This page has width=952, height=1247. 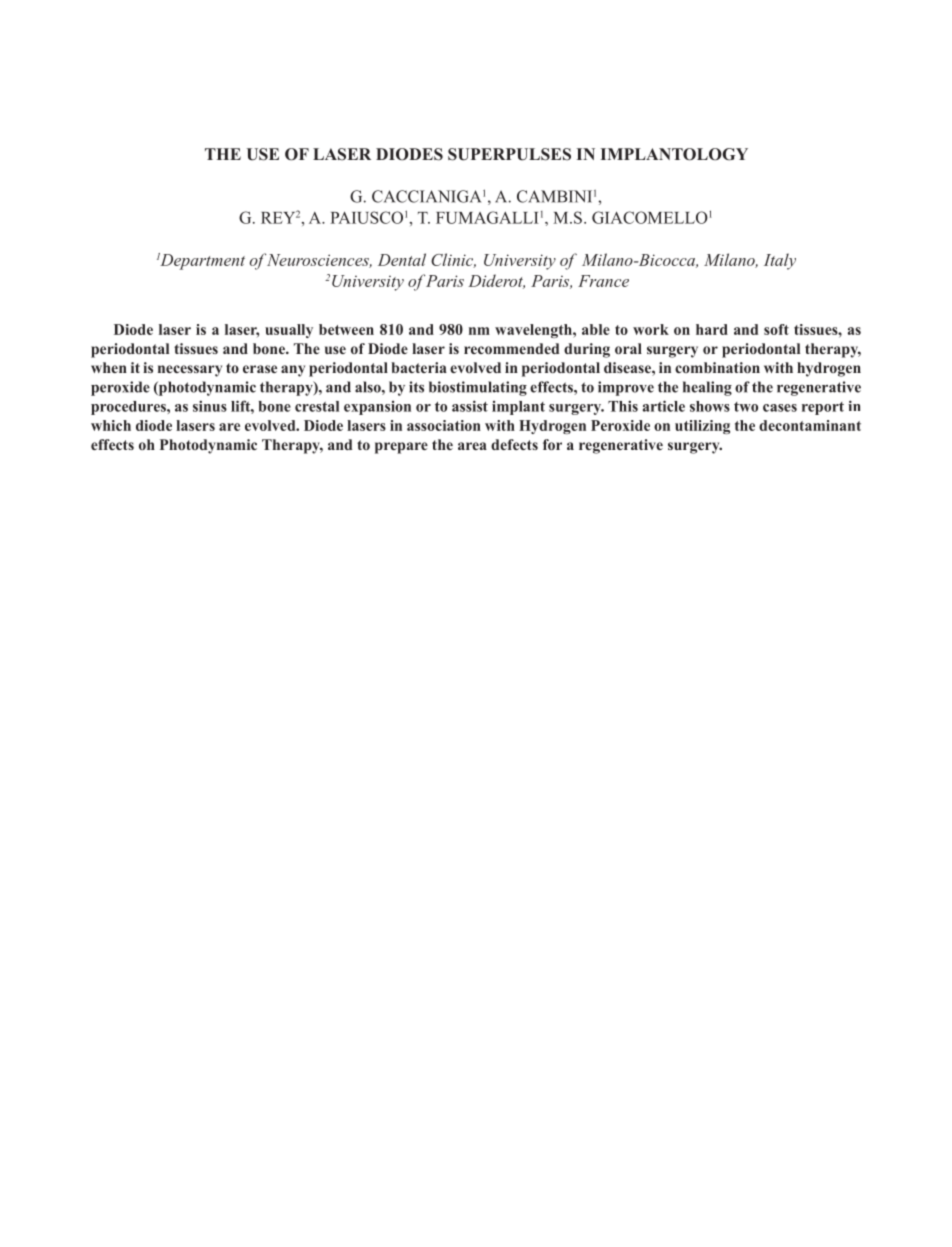 I want to click on between, so click(x=346, y=329).
